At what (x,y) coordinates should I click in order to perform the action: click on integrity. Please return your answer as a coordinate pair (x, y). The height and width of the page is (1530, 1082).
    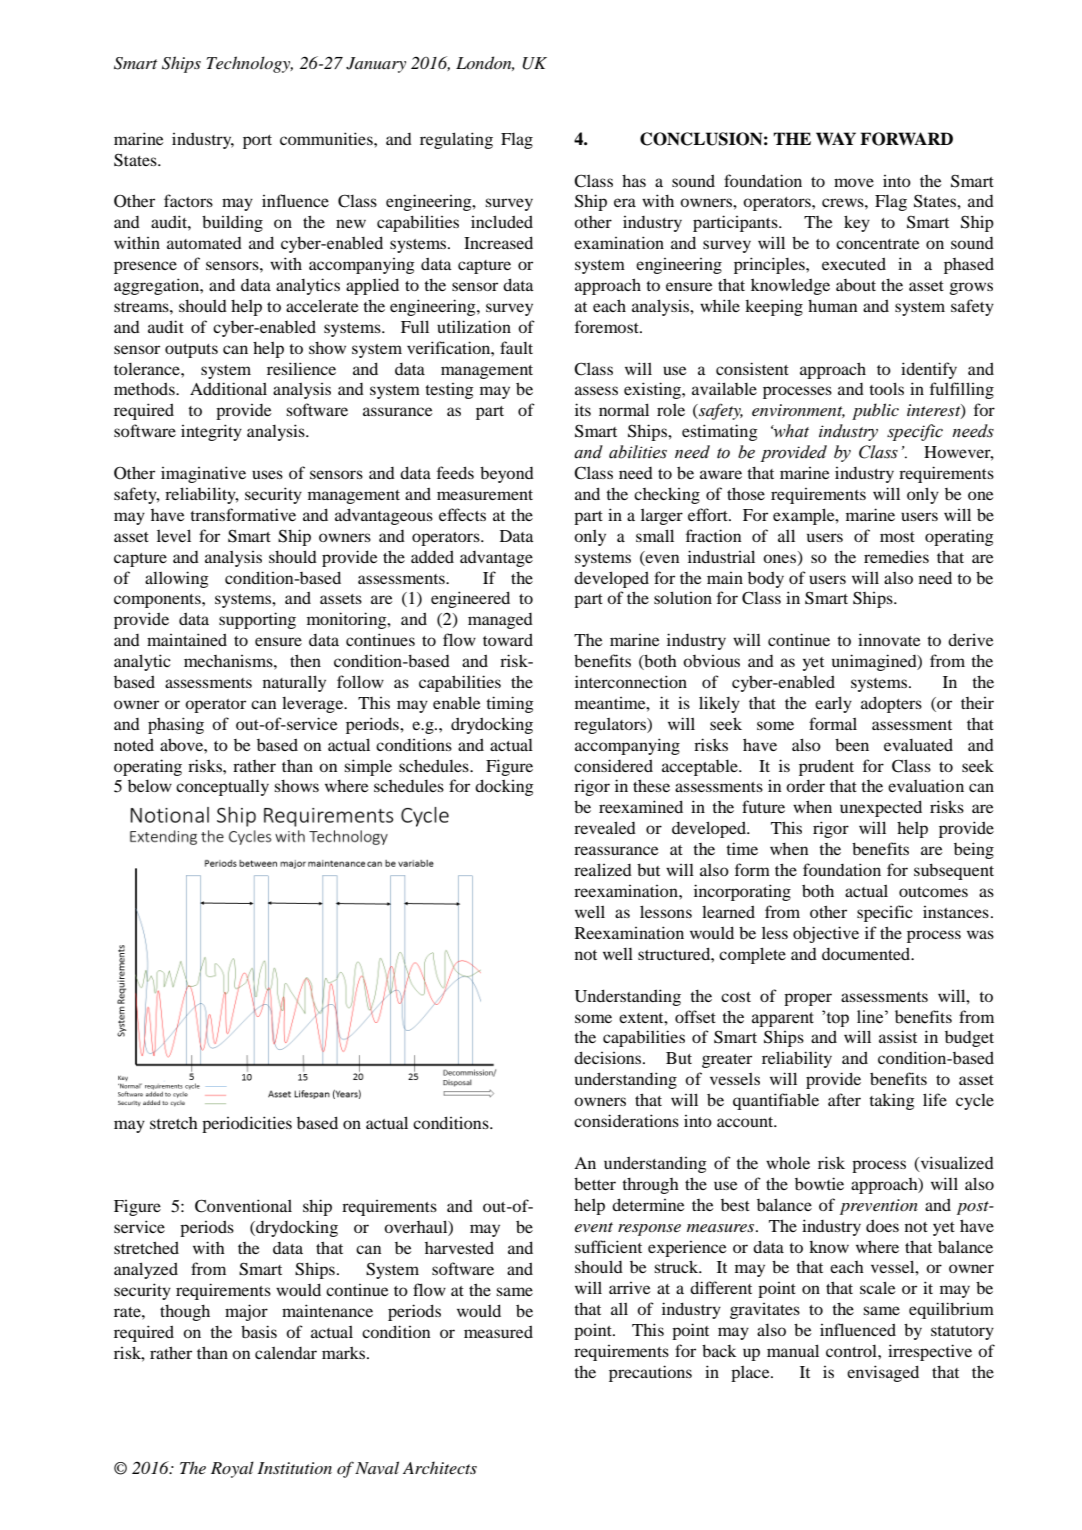
    Looking at the image, I should click on (211, 432).
